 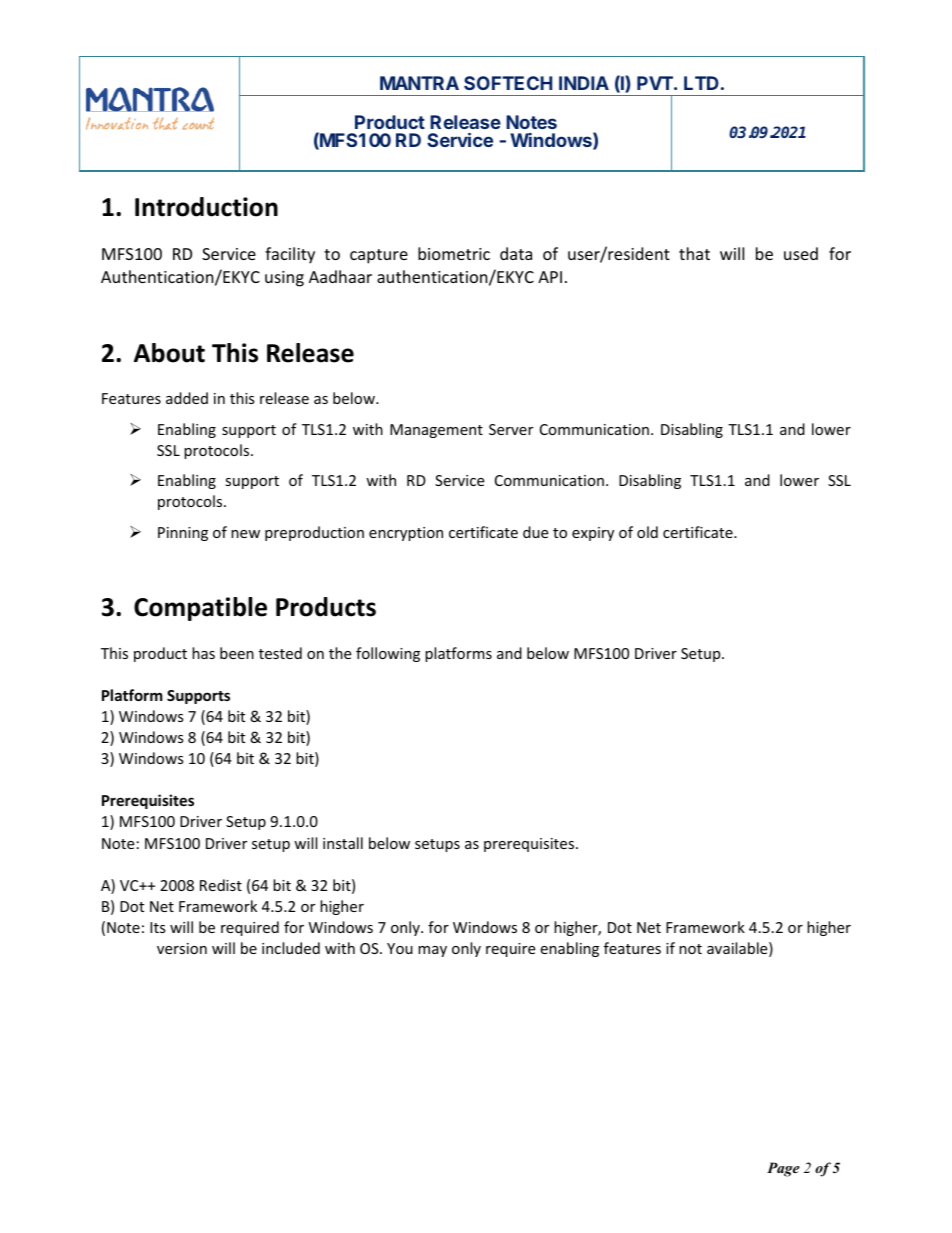 I want to click on You, so click(x=400, y=948).
